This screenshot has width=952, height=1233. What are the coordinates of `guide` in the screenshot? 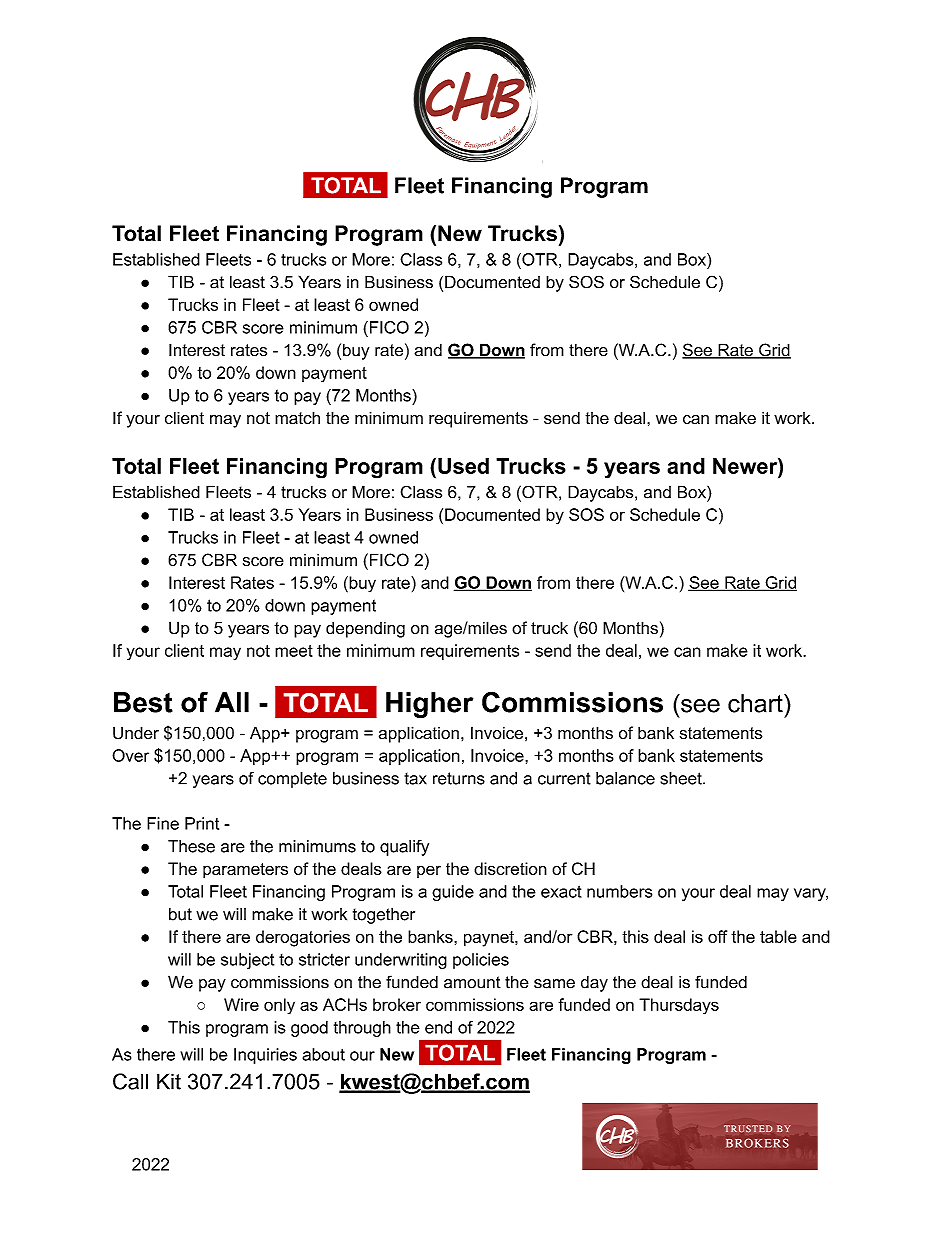 It's located at (453, 893).
